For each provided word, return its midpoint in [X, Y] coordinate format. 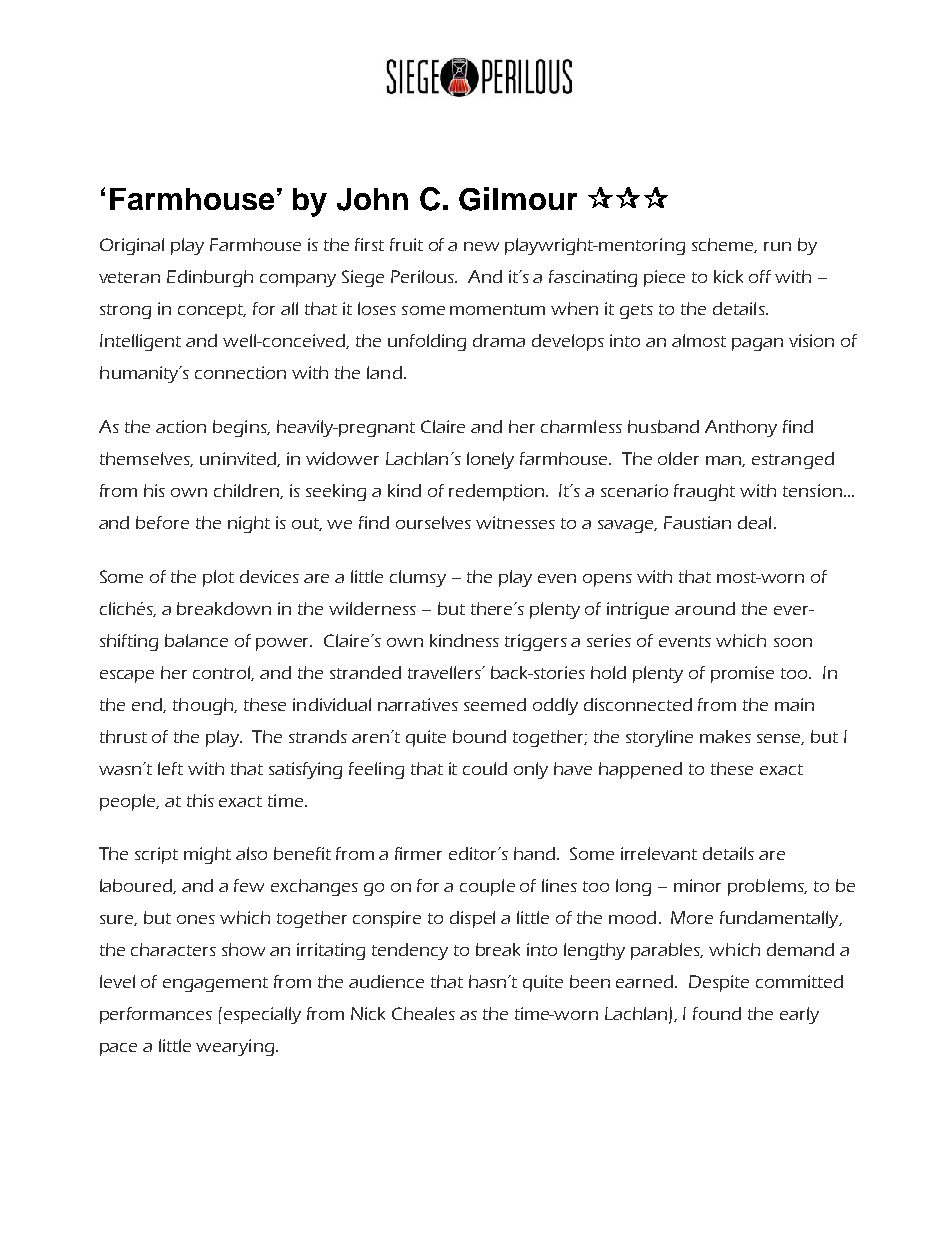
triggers [536, 642]
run [777, 246]
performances [156, 1015]
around [705, 608]
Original [132, 246]
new [481, 246]
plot [218, 578]
